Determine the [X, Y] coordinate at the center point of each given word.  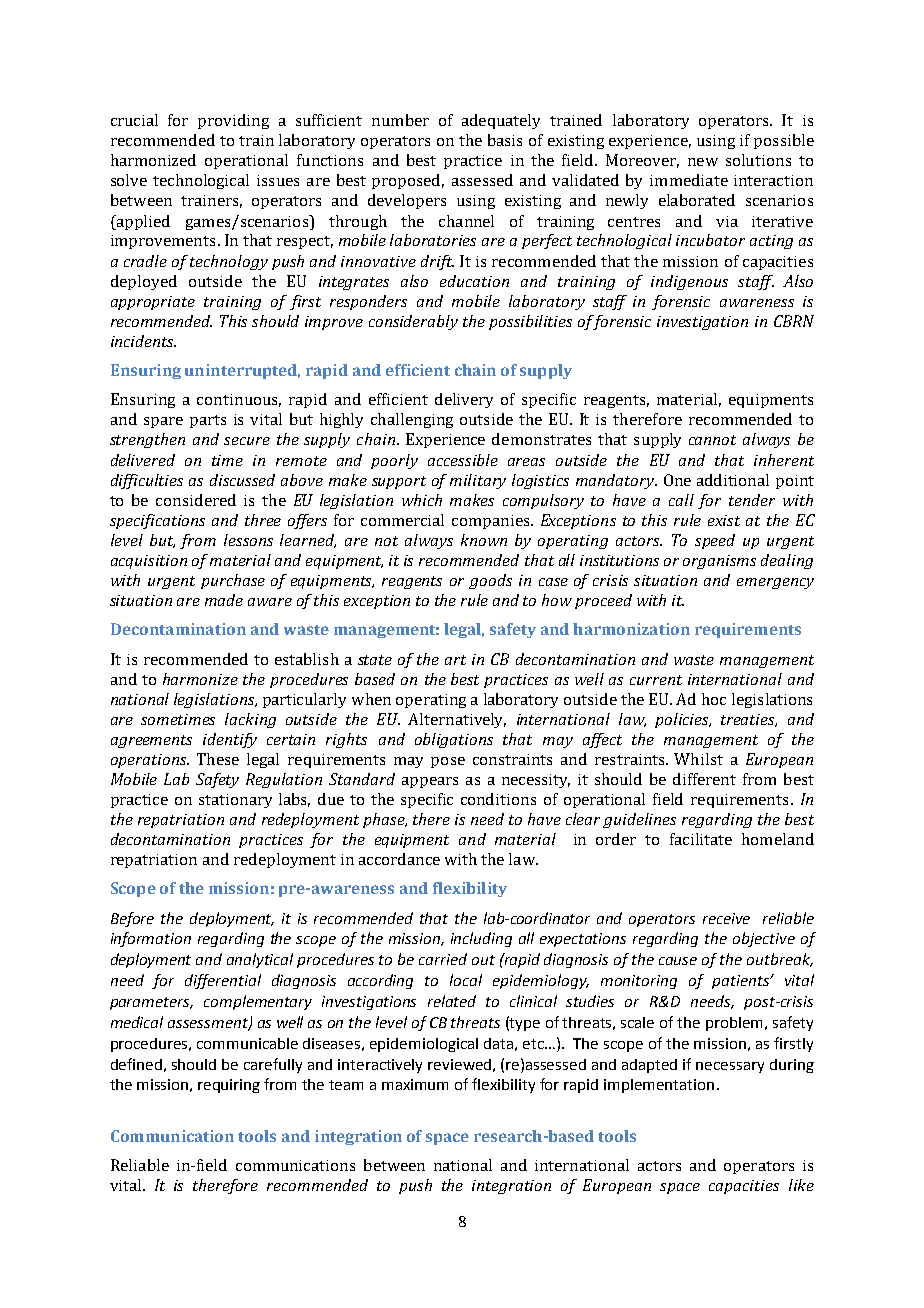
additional [733, 480]
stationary [235, 801]
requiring [229, 1086]
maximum [415, 1084]
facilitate [701, 839]
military [478, 481]
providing [233, 121]
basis [505, 140]
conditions [498, 799]
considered [196, 500]
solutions [758, 160]
